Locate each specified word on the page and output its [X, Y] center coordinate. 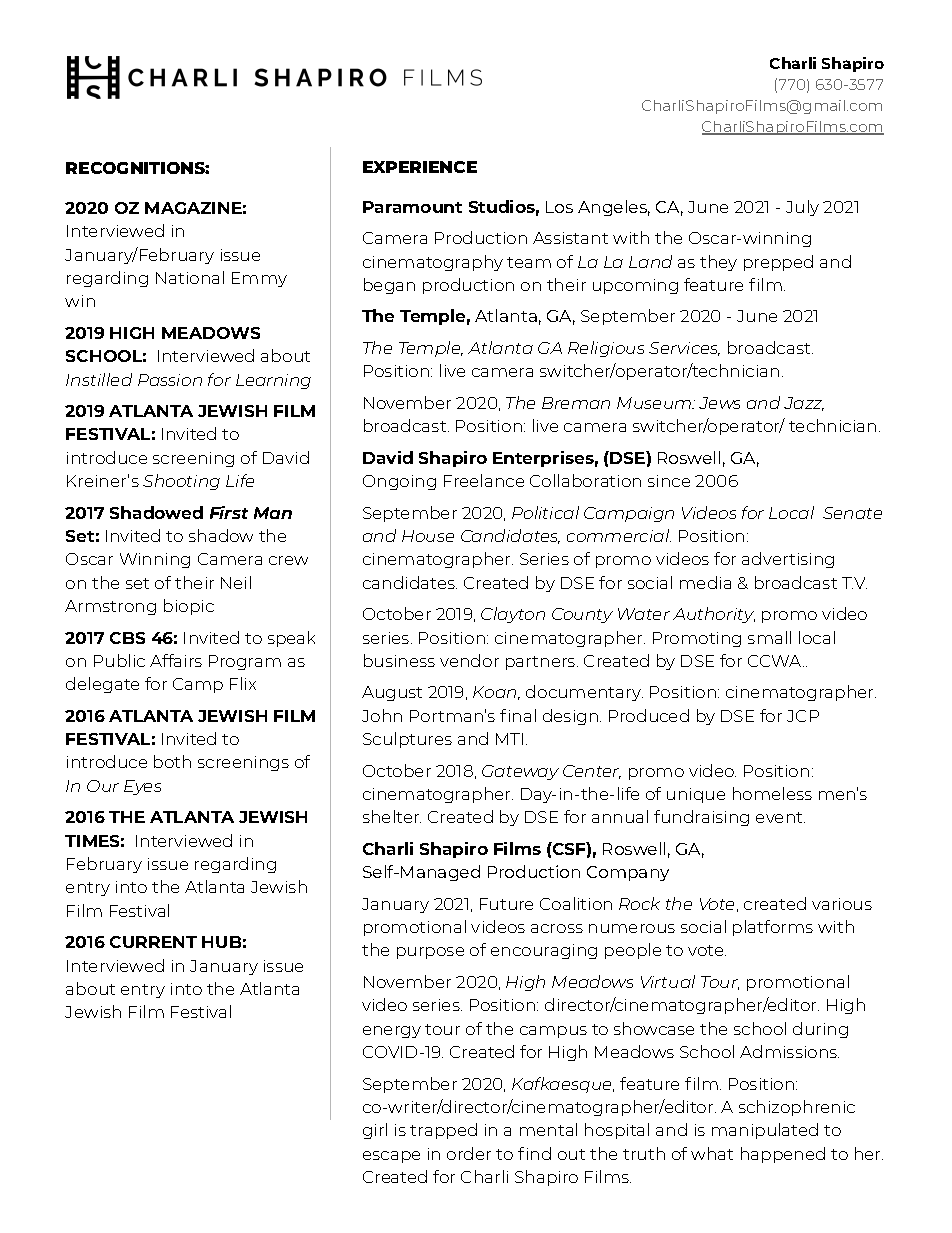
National [190, 277]
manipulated [765, 1131]
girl [375, 1131]
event [780, 817]
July [802, 208]
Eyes [142, 787]
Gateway [520, 772]
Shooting [181, 482]
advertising [788, 560]
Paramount [412, 207]
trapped [443, 1131]
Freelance [484, 480]
